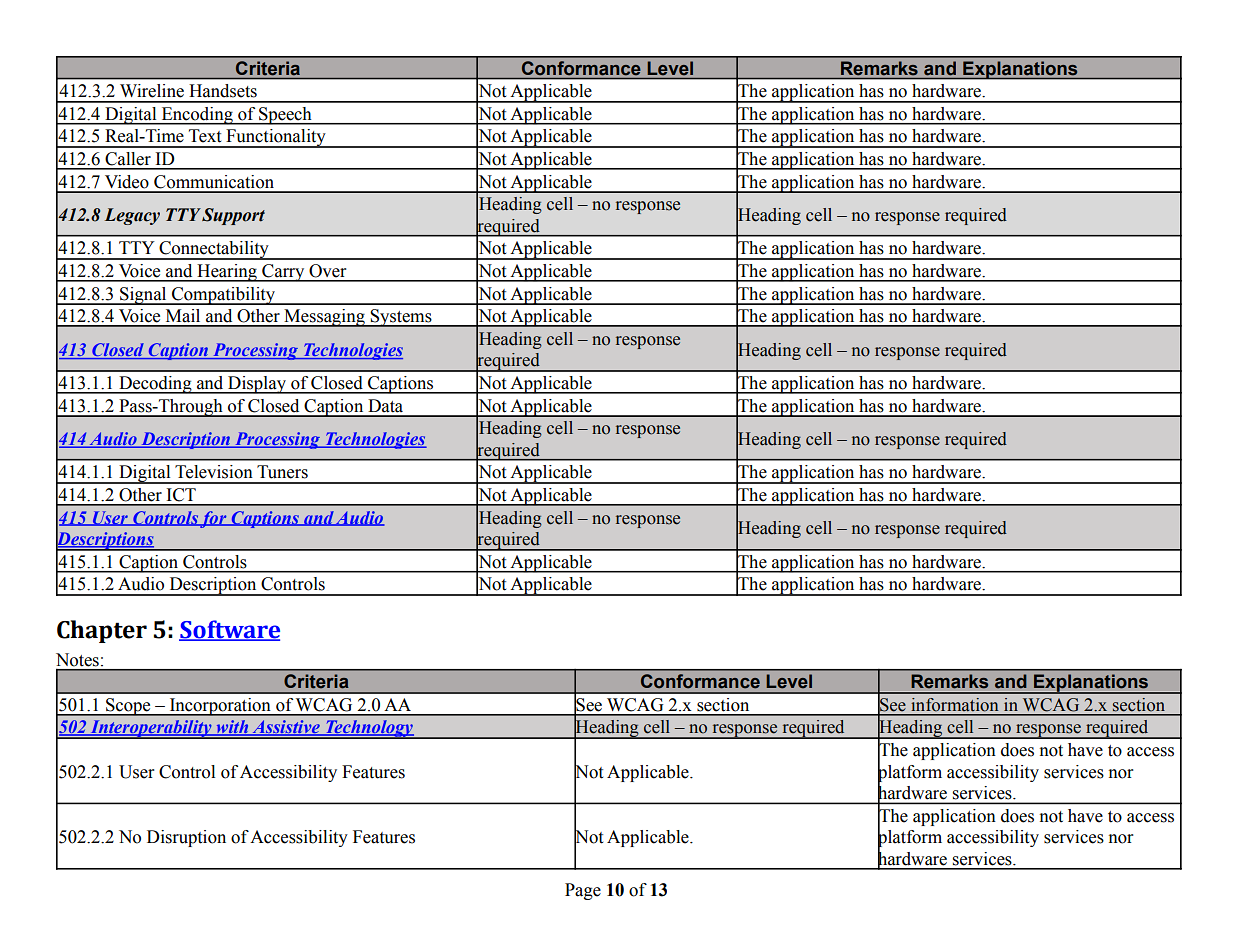 This page has height=952, width=1233. Describe the element at coordinates (152, 91) in the page. I see `Wireline` at that location.
